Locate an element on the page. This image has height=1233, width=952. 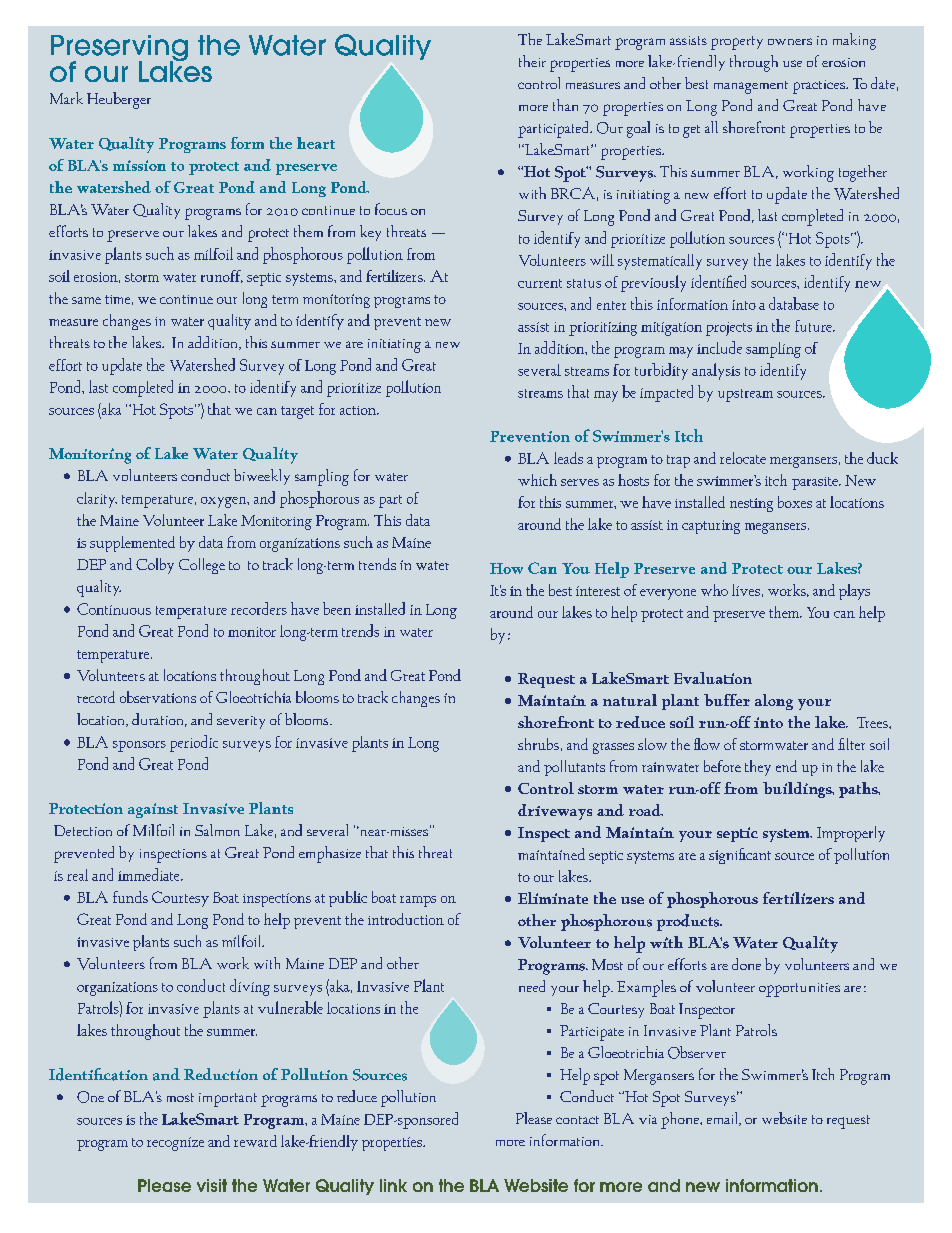
recognize is located at coordinates (175, 1144).
